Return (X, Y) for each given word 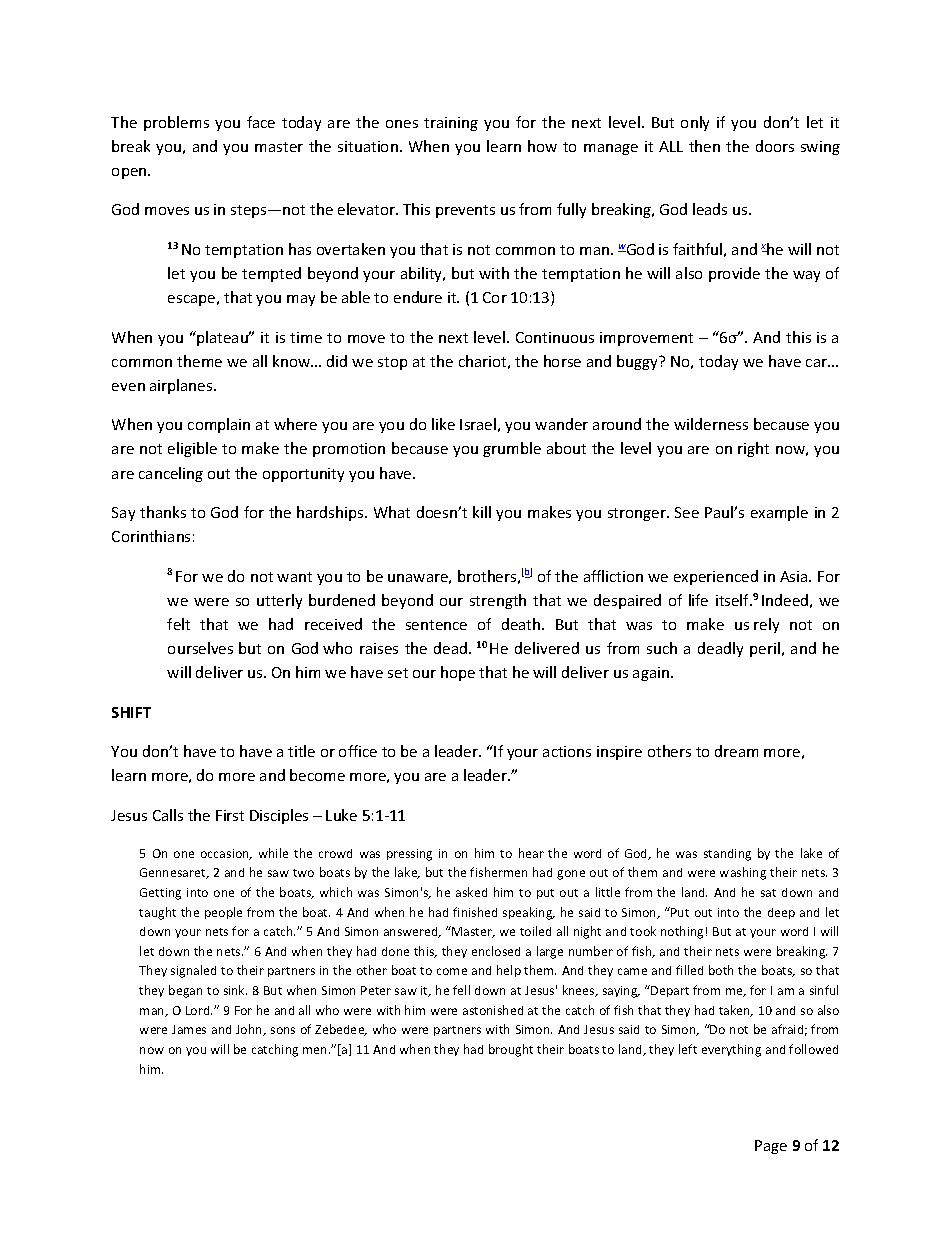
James (189, 1029)
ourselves (200, 648)
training (451, 124)
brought (511, 1050)
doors (775, 146)
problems (176, 123)
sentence (436, 625)
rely (766, 625)
